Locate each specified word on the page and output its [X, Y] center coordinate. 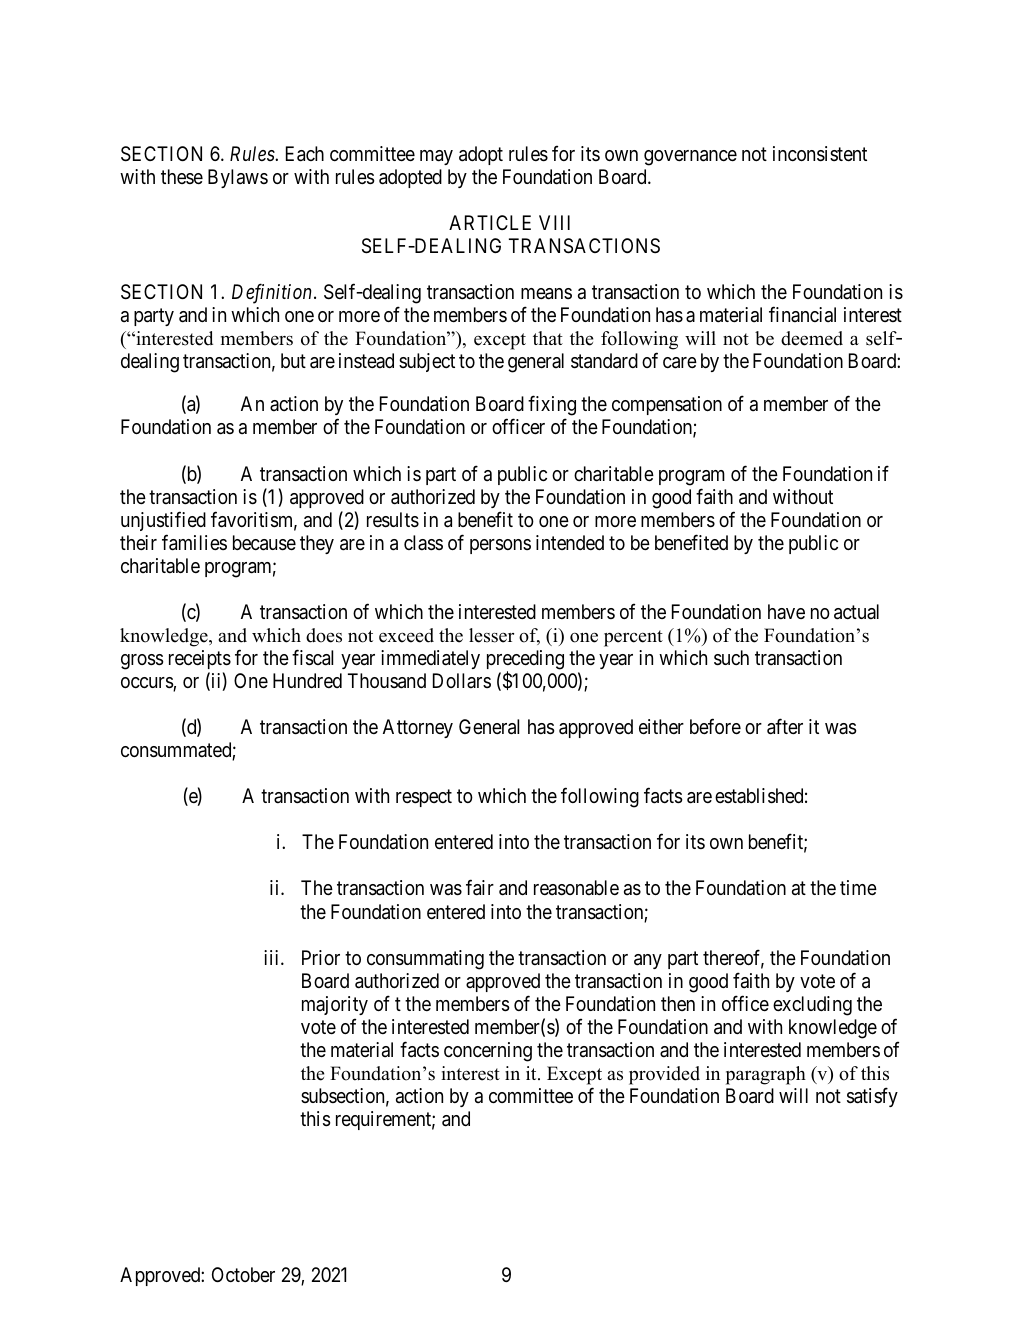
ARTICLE [490, 222]
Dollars [462, 680]
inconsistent [820, 154]
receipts [200, 659]
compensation [667, 405]
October [243, 1274]
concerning [488, 1052]
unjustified [163, 521]
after [785, 726]
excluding [812, 1006]
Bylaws [238, 178]
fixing [552, 407]
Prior [321, 957]
